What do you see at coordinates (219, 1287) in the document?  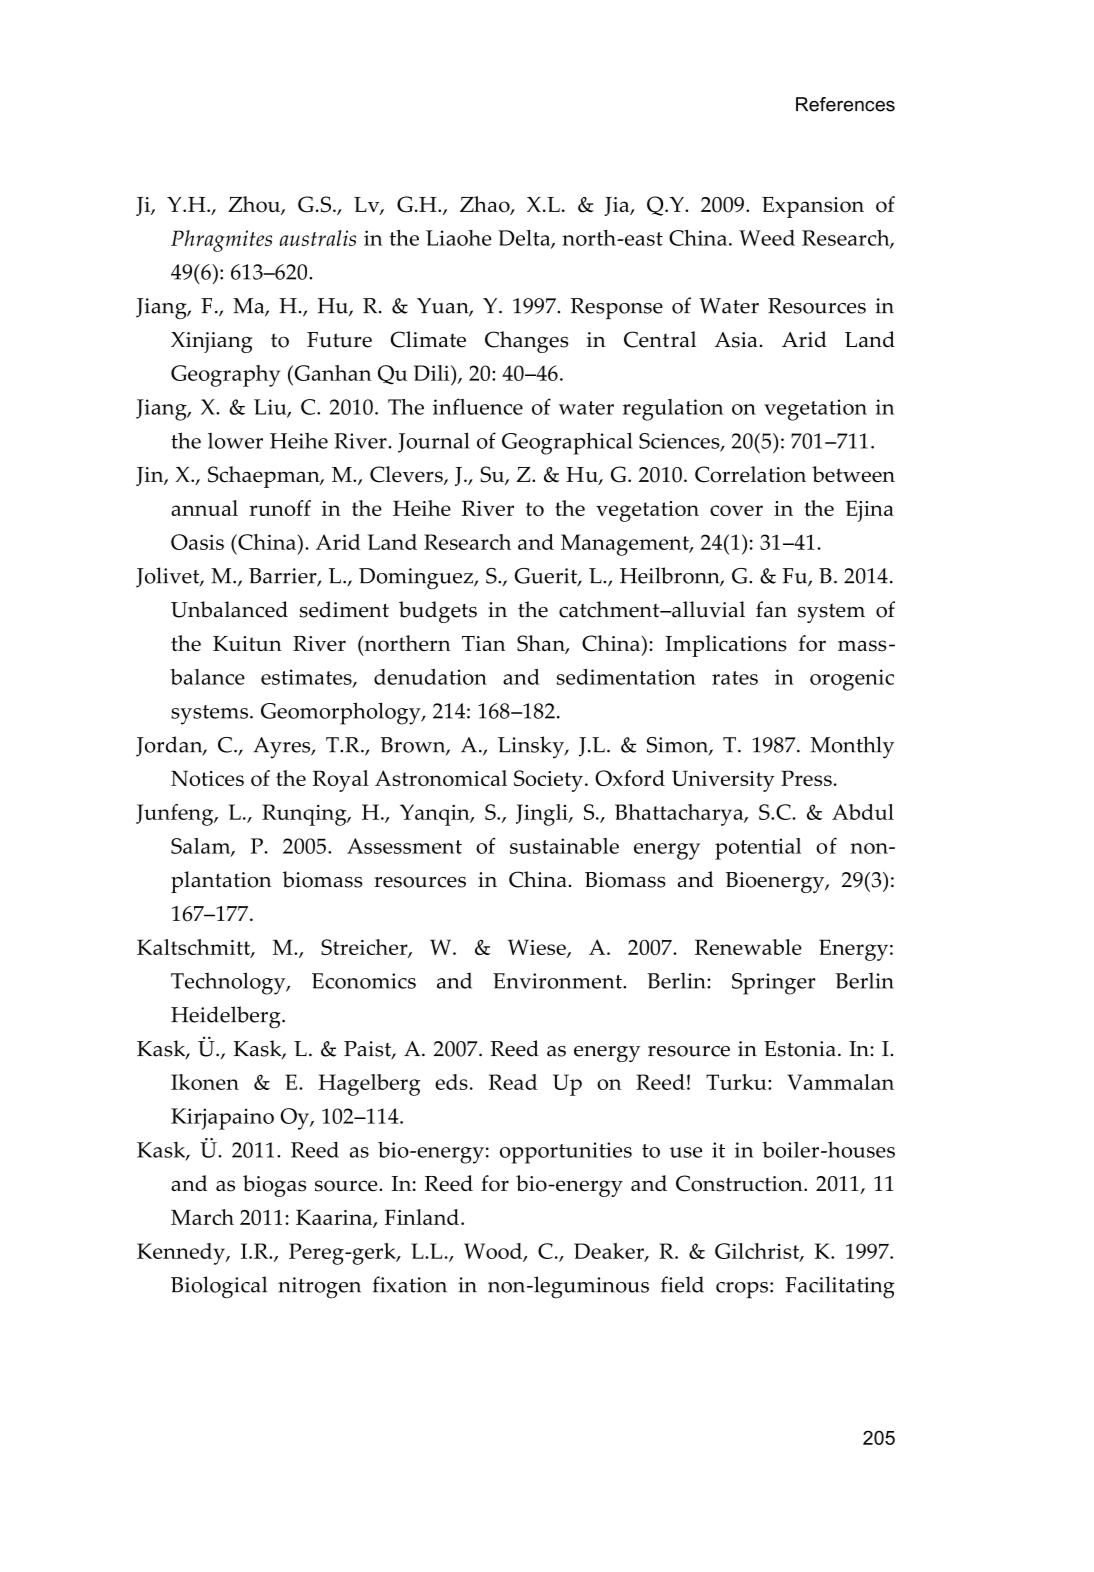 I see `Biological` at bounding box center [219, 1287].
